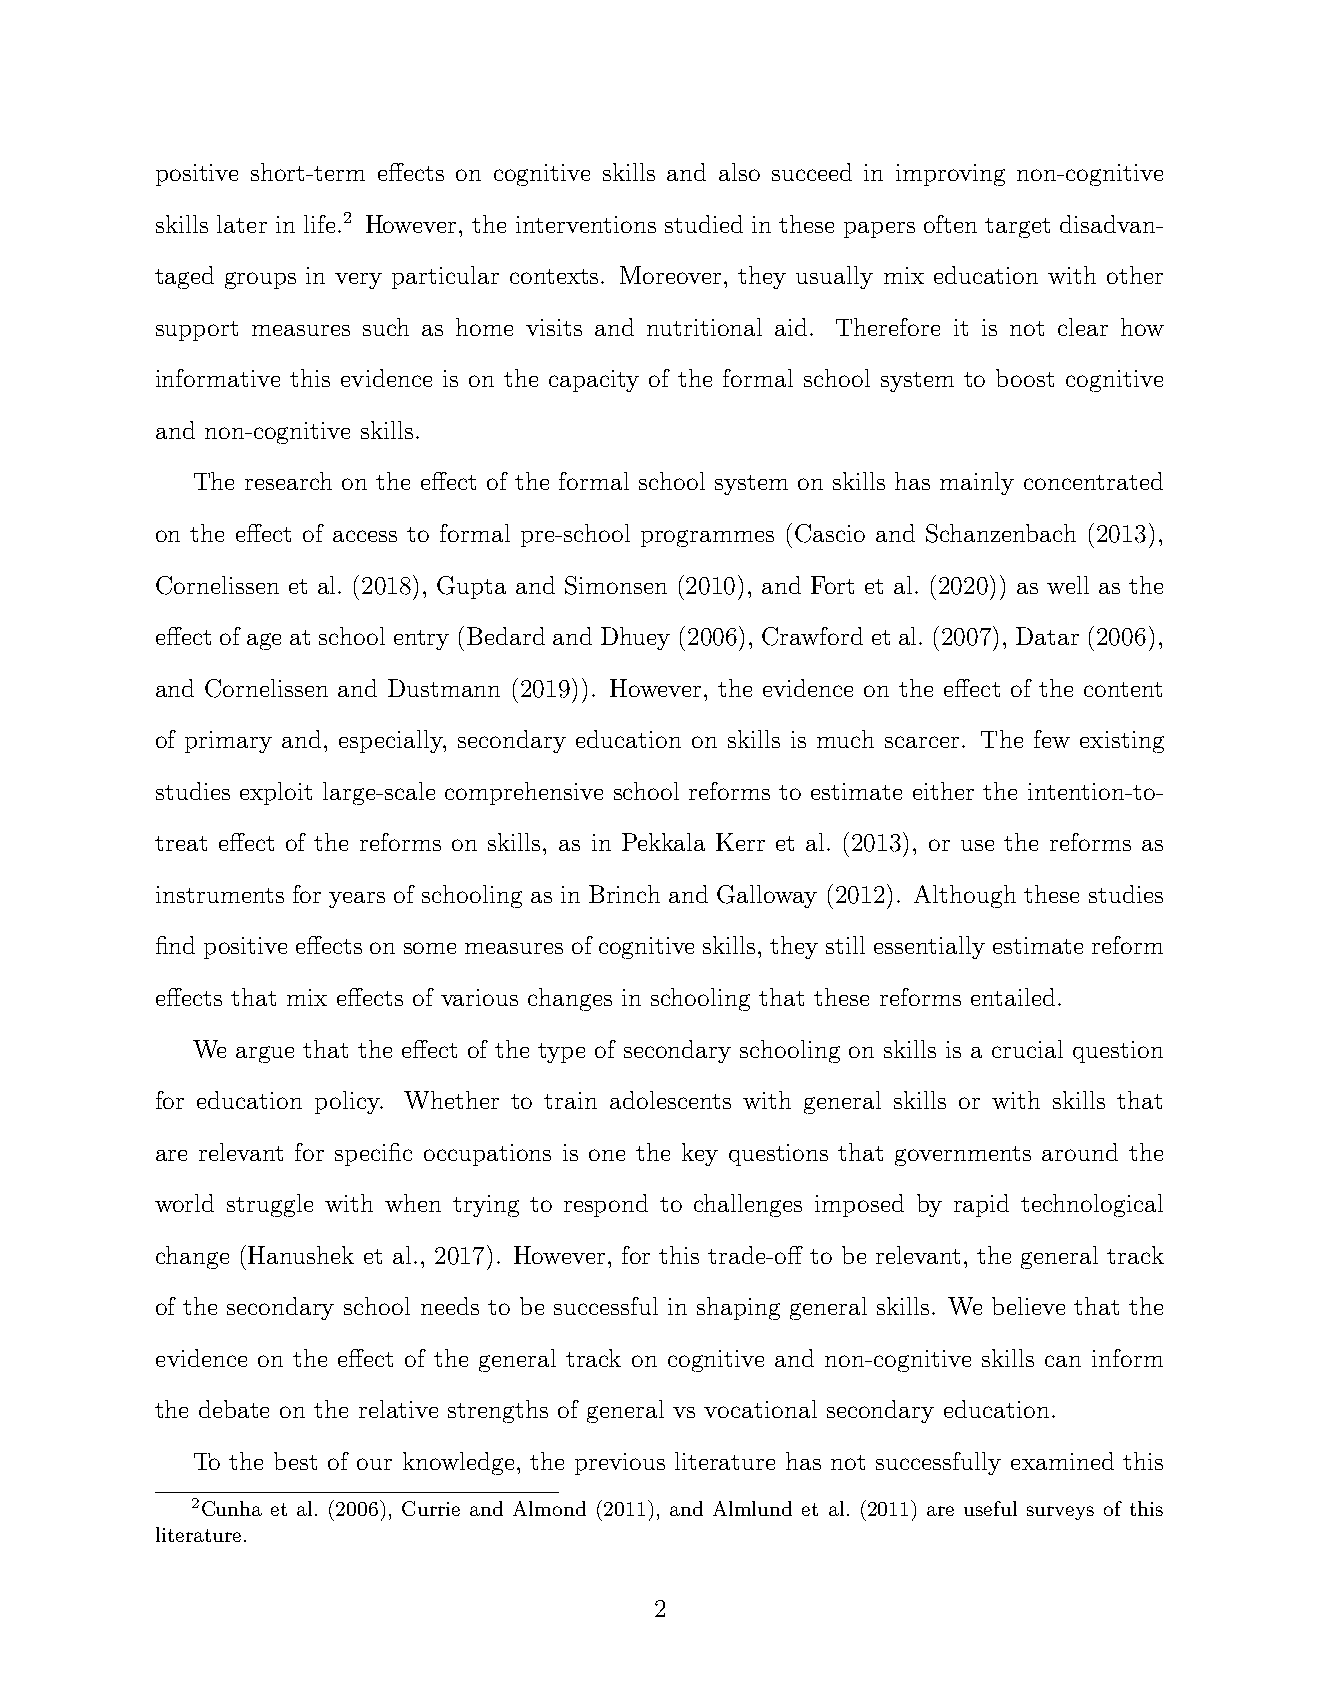 Image resolution: width=1320 pixels, height=1708 pixels. I want to click on adolescents, so click(670, 1100).
